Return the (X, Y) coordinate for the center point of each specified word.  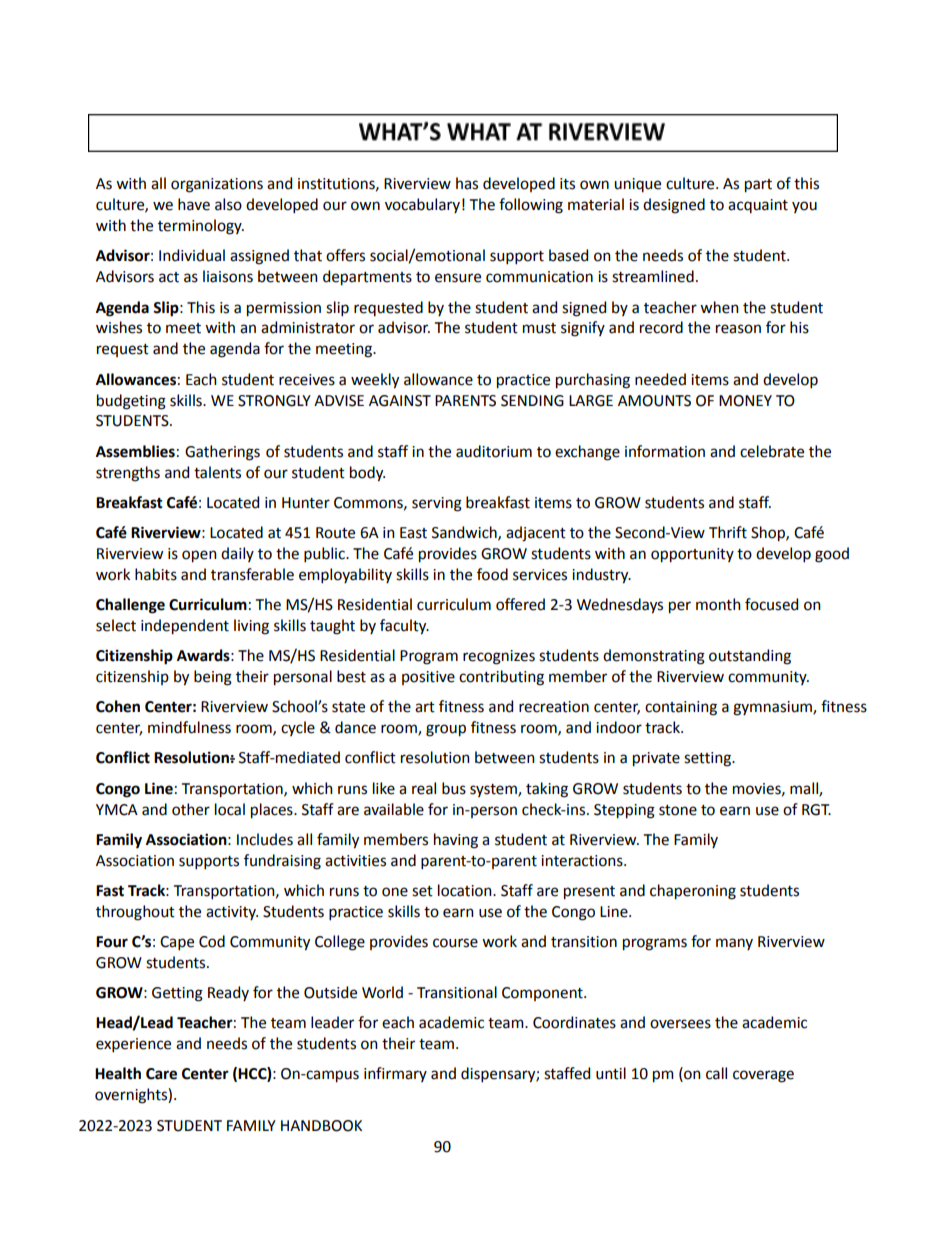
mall (805, 789)
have (194, 204)
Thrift (728, 532)
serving (437, 504)
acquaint (758, 206)
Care (161, 1074)
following (531, 206)
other (191, 809)
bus (454, 788)
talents (217, 472)
